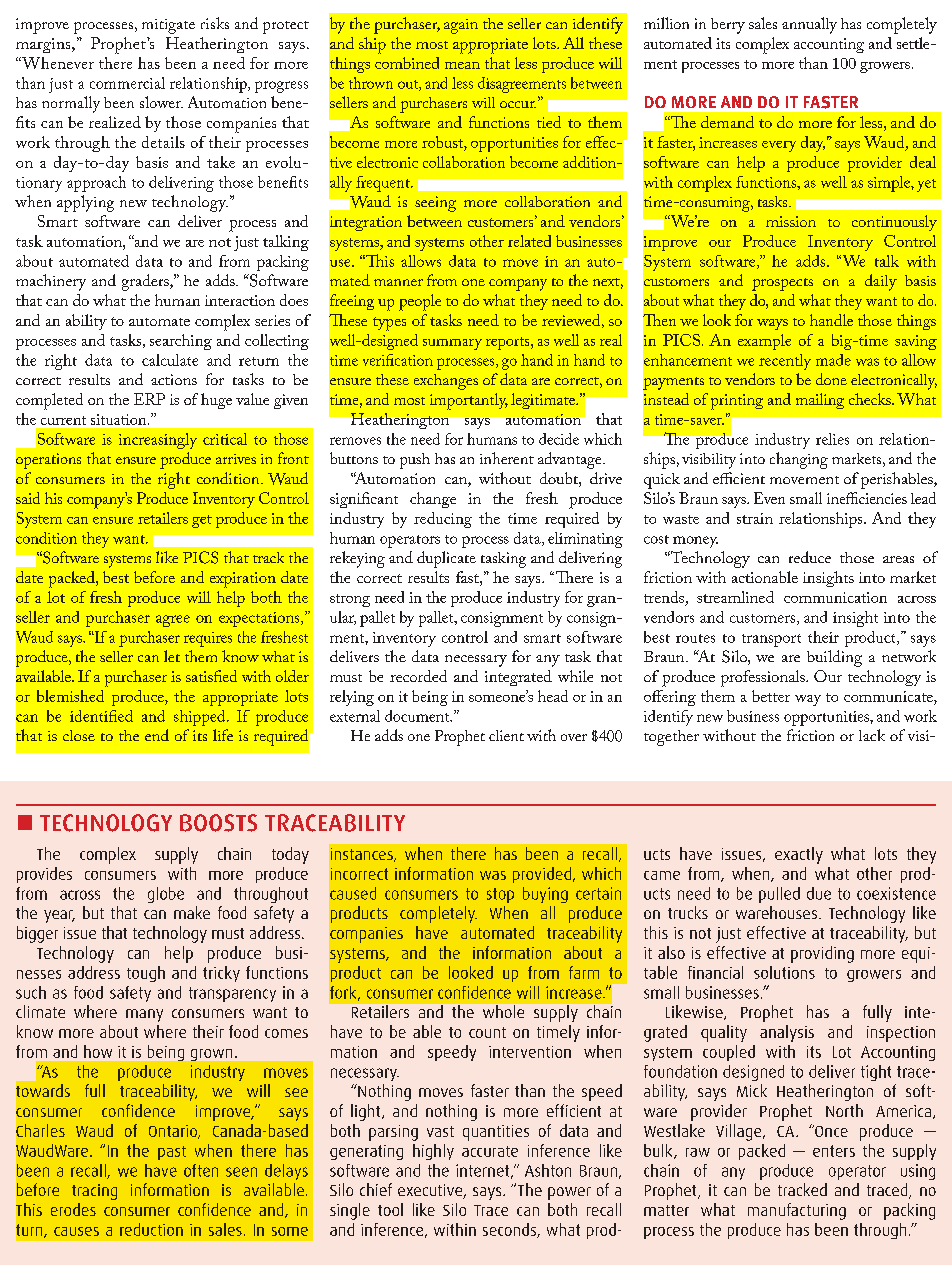 This image has width=952, height=1265. What do you see at coordinates (542, 875) in the image?
I see `provided` at bounding box center [542, 875].
